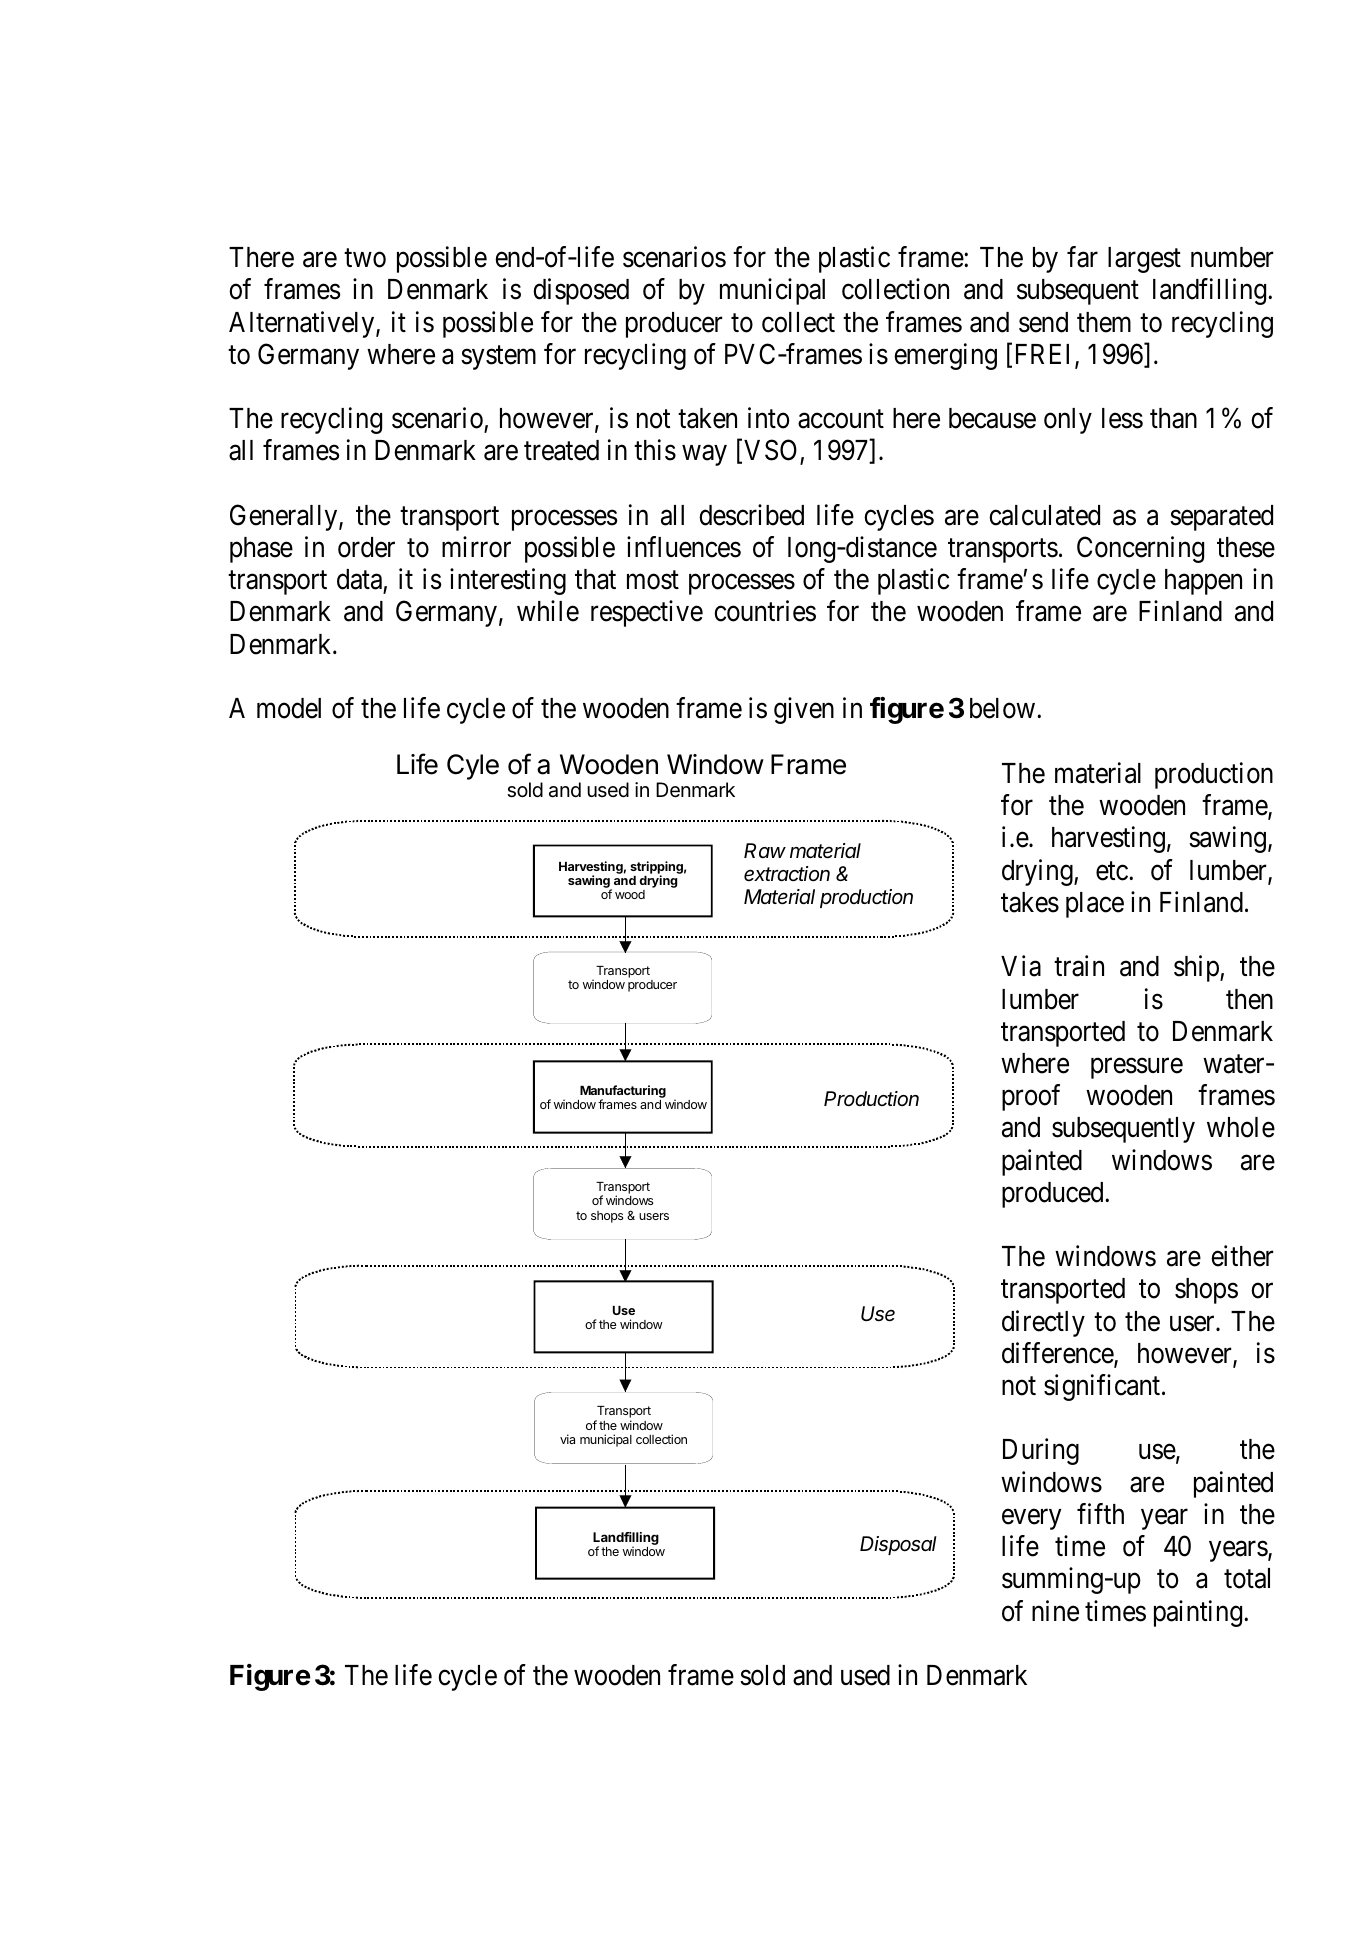 The height and width of the document is (1940, 1371). I want to click on place, so click(1095, 905).
